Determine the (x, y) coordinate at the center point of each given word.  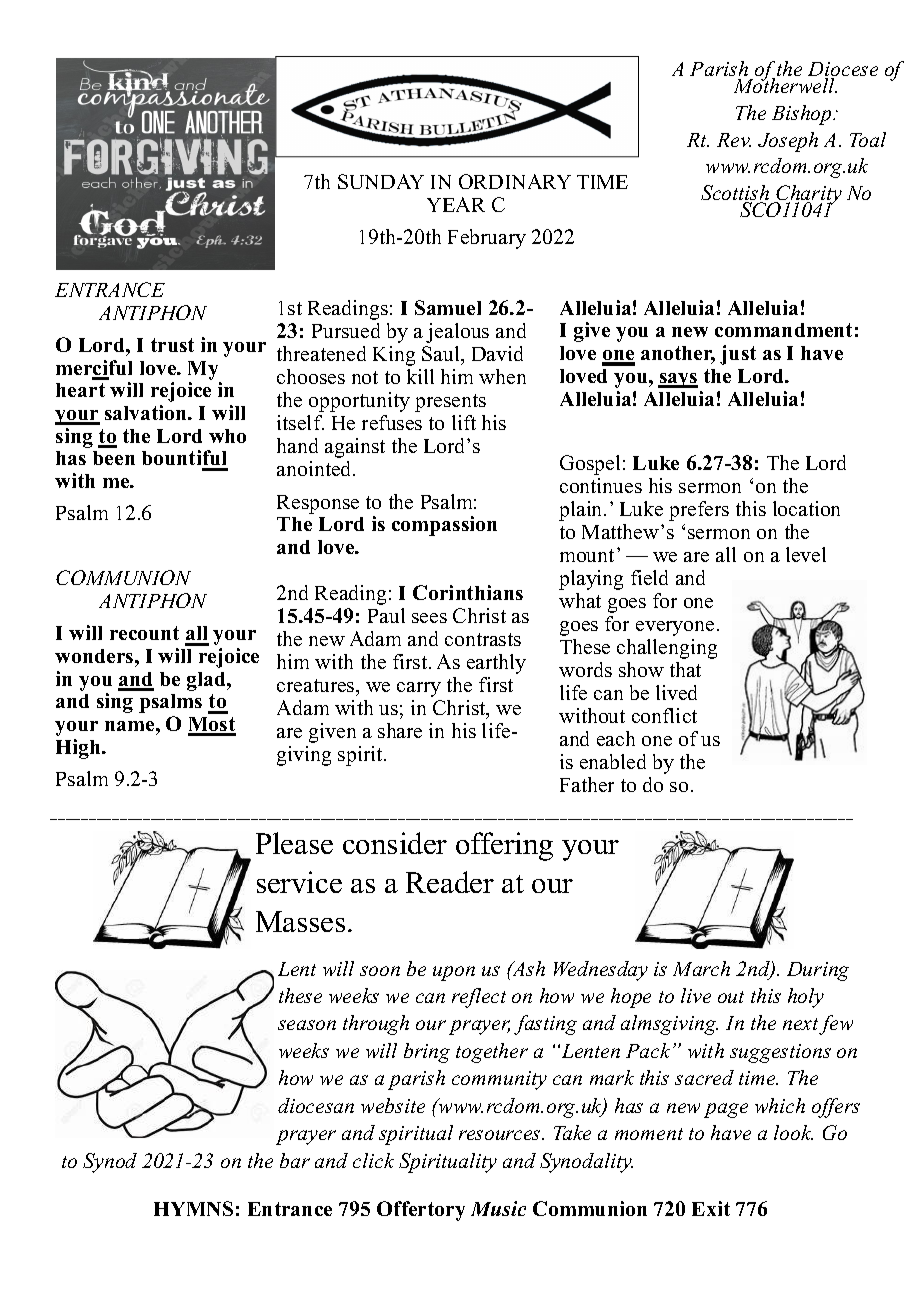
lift (464, 422)
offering (504, 846)
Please (294, 843)
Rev (734, 140)
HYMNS (193, 1208)
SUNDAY (381, 181)
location (806, 508)
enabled (613, 761)
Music (498, 1208)
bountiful (185, 459)
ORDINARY (515, 181)
